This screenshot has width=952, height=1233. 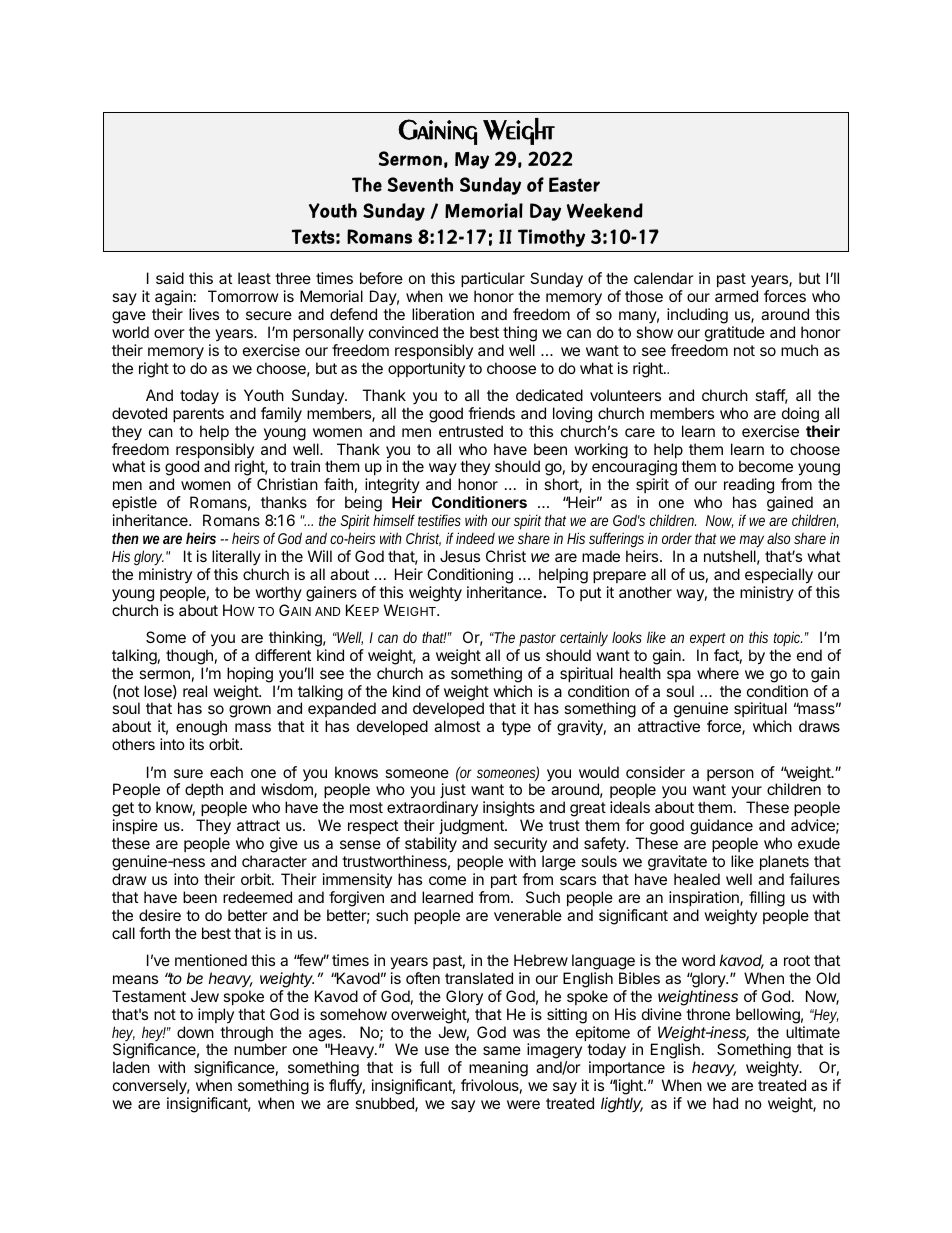 I want to click on said, so click(x=170, y=278).
